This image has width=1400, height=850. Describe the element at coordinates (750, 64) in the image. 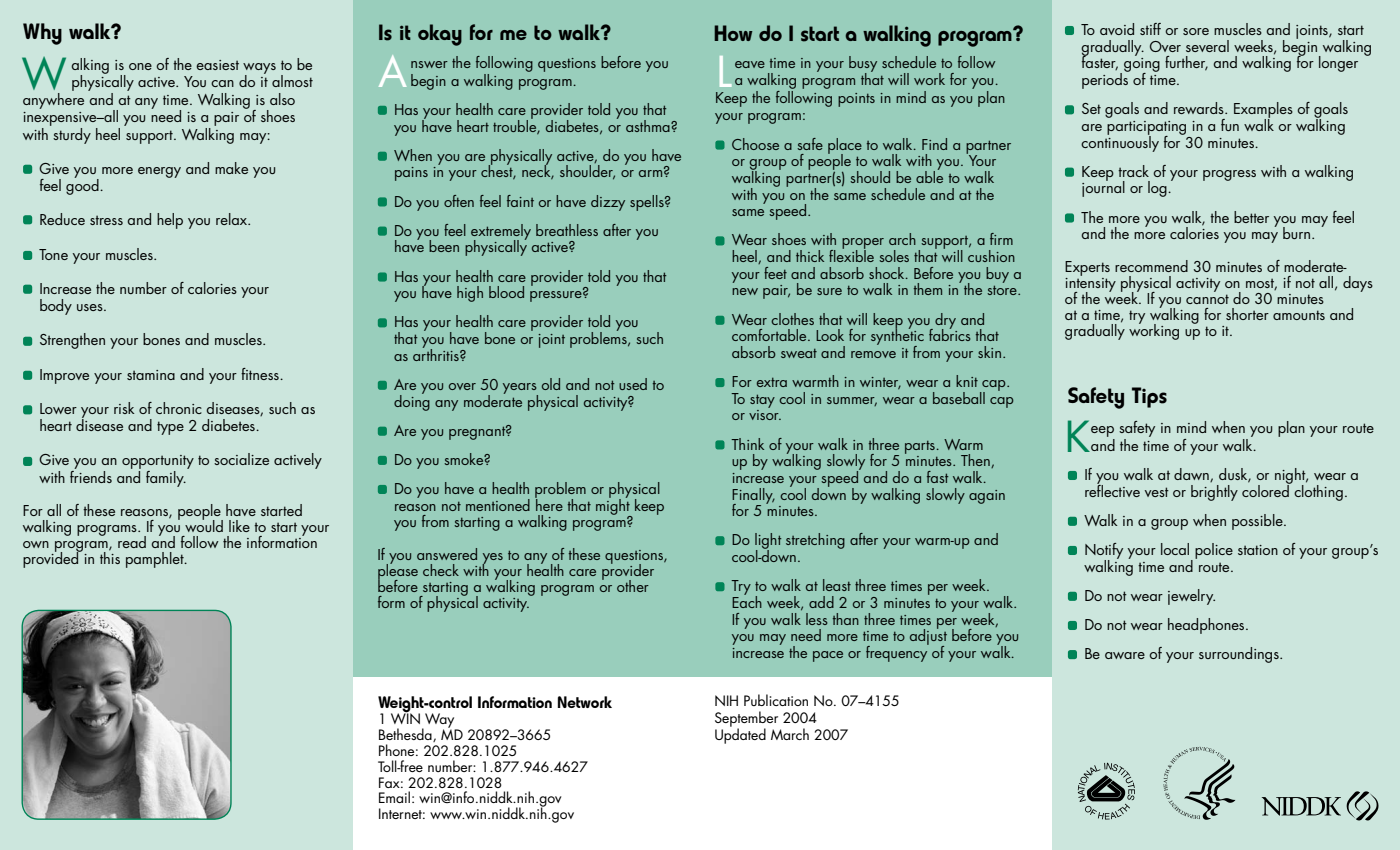

I see `eave` at that location.
